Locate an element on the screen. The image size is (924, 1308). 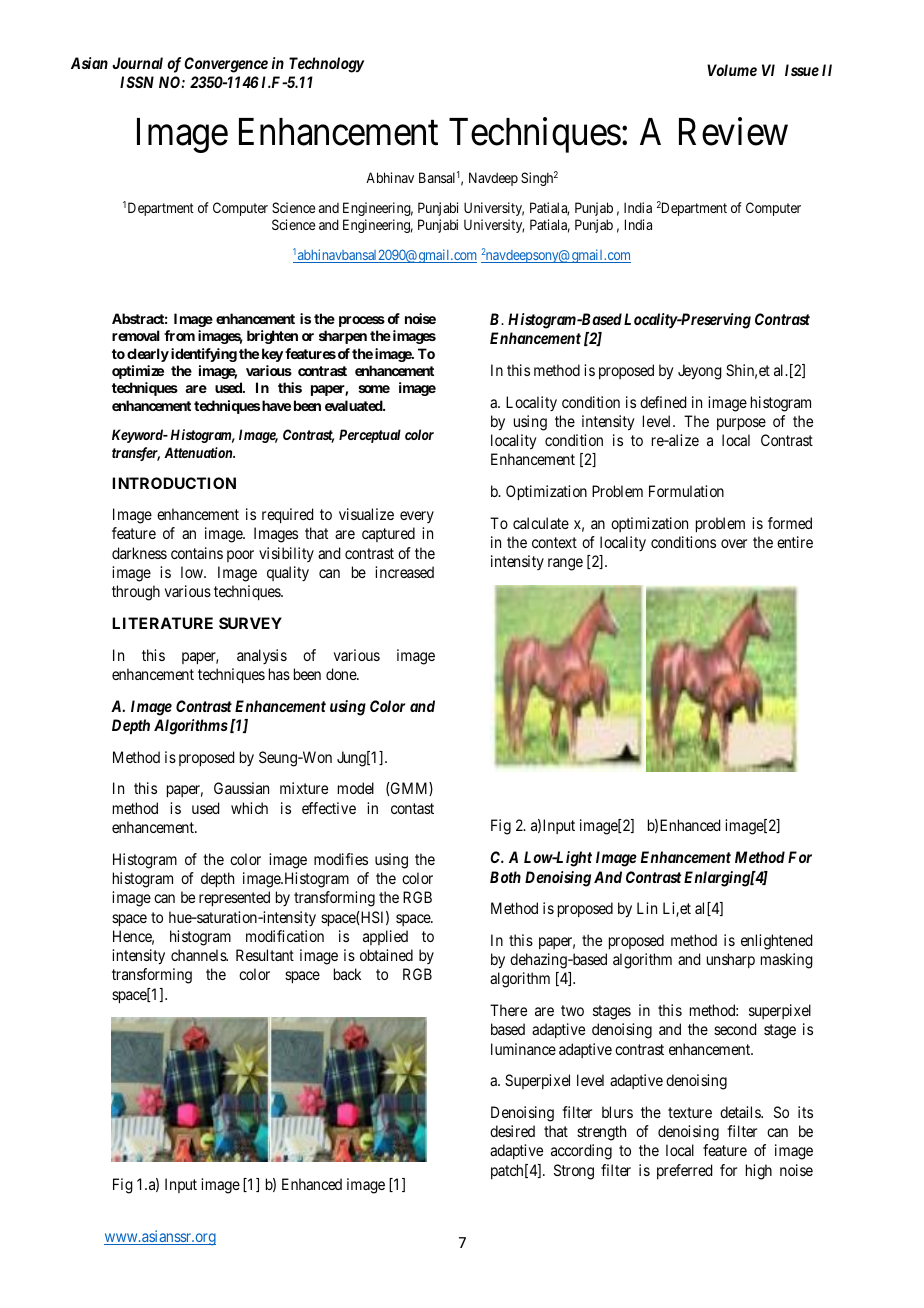
Lin is located at coordinates (647, 908).
